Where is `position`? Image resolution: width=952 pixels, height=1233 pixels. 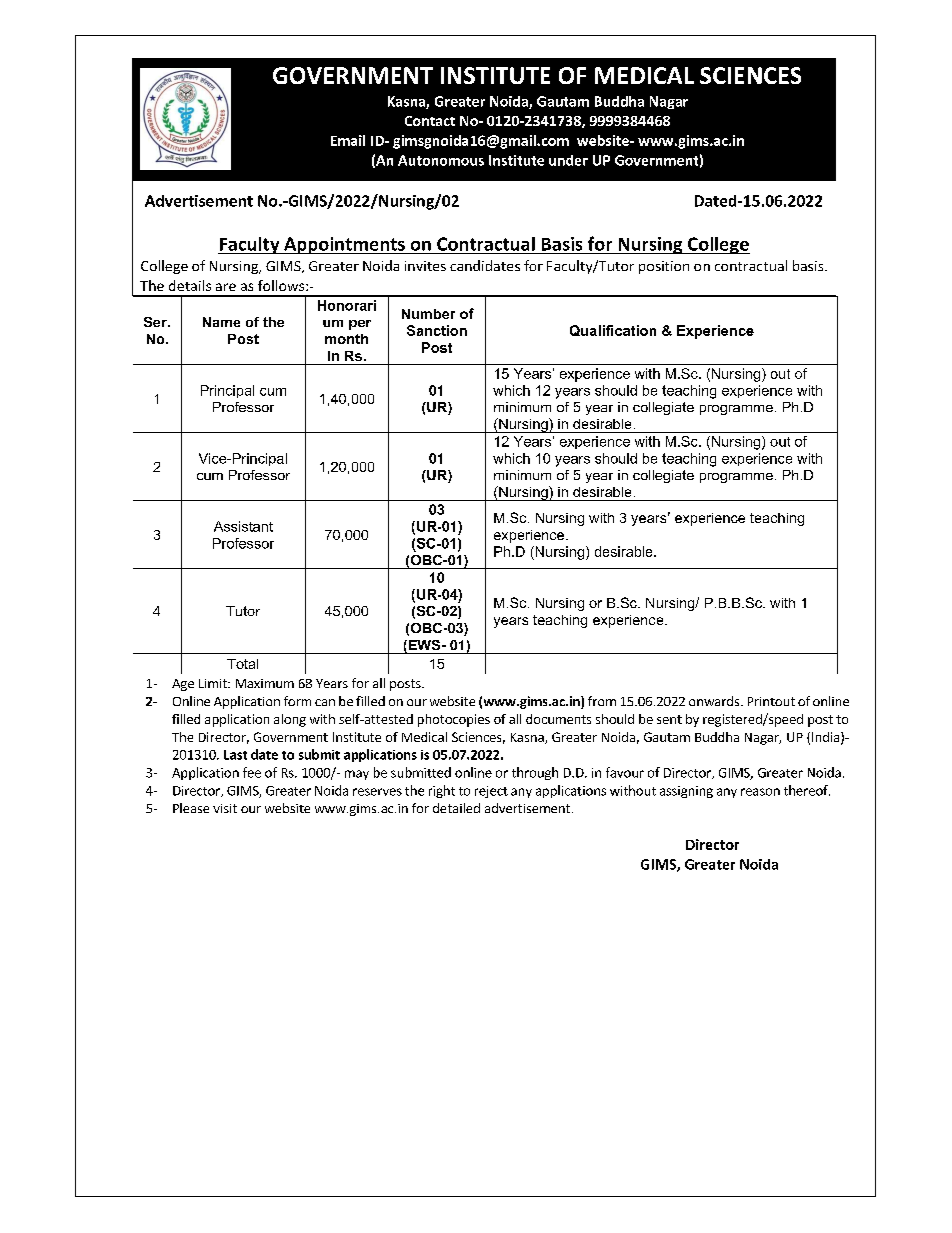
position is located at coordinates (664, 267).
